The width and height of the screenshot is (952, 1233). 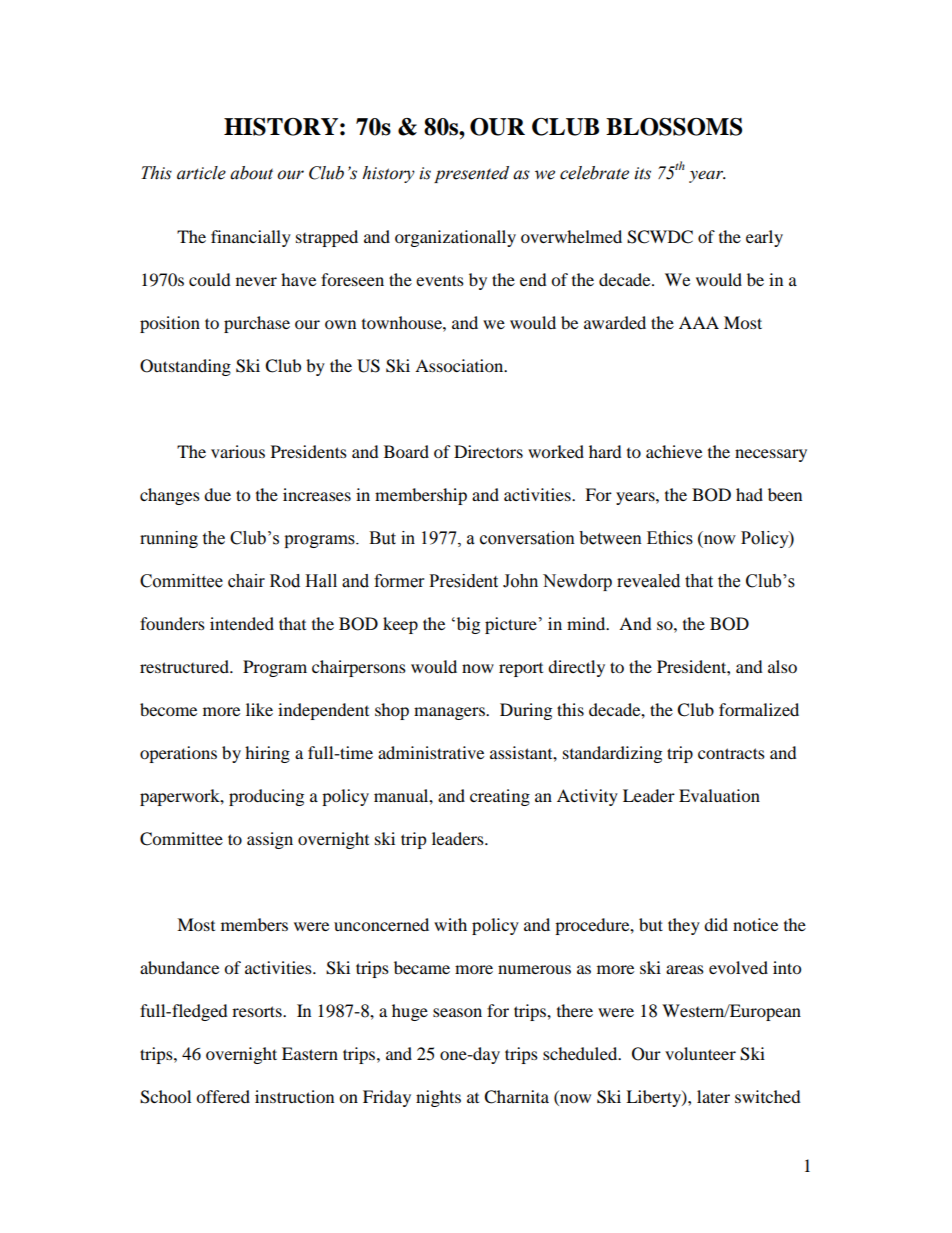 I want to click on offered, so click(x=223, y=1096).
